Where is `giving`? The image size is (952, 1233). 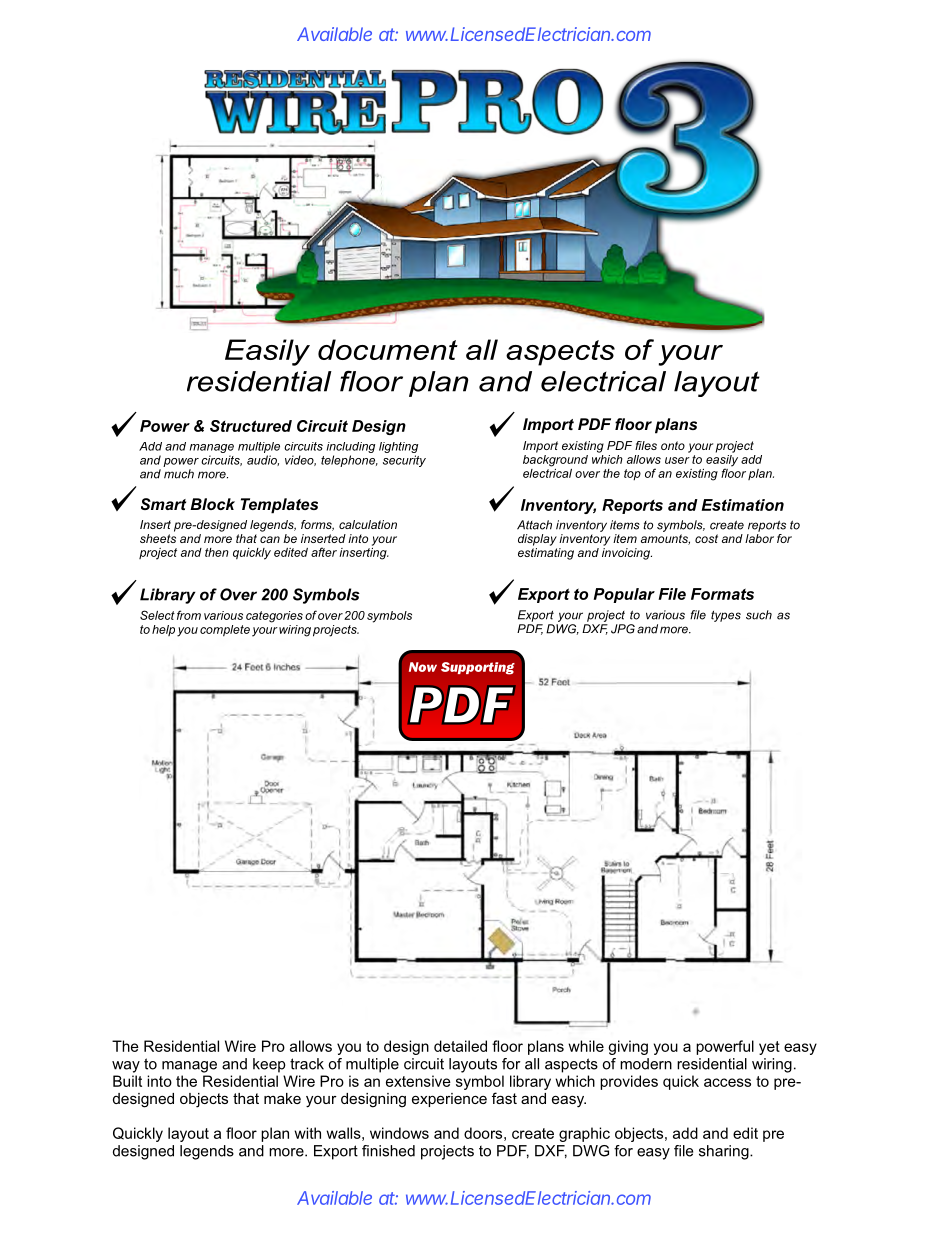
giving is located at coordinates (628, 1047).
